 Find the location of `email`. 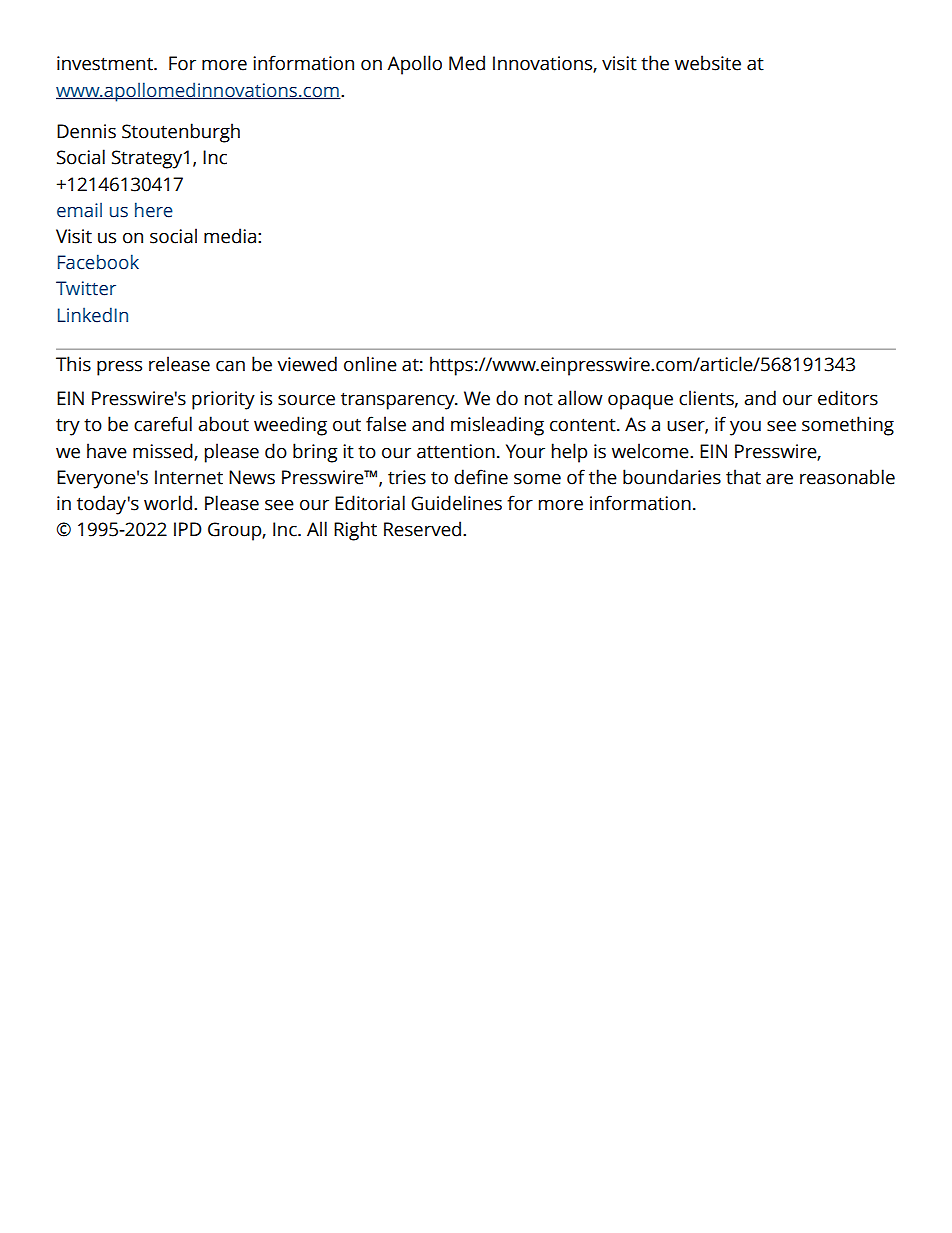

email is located at coordinates (79, 210).
